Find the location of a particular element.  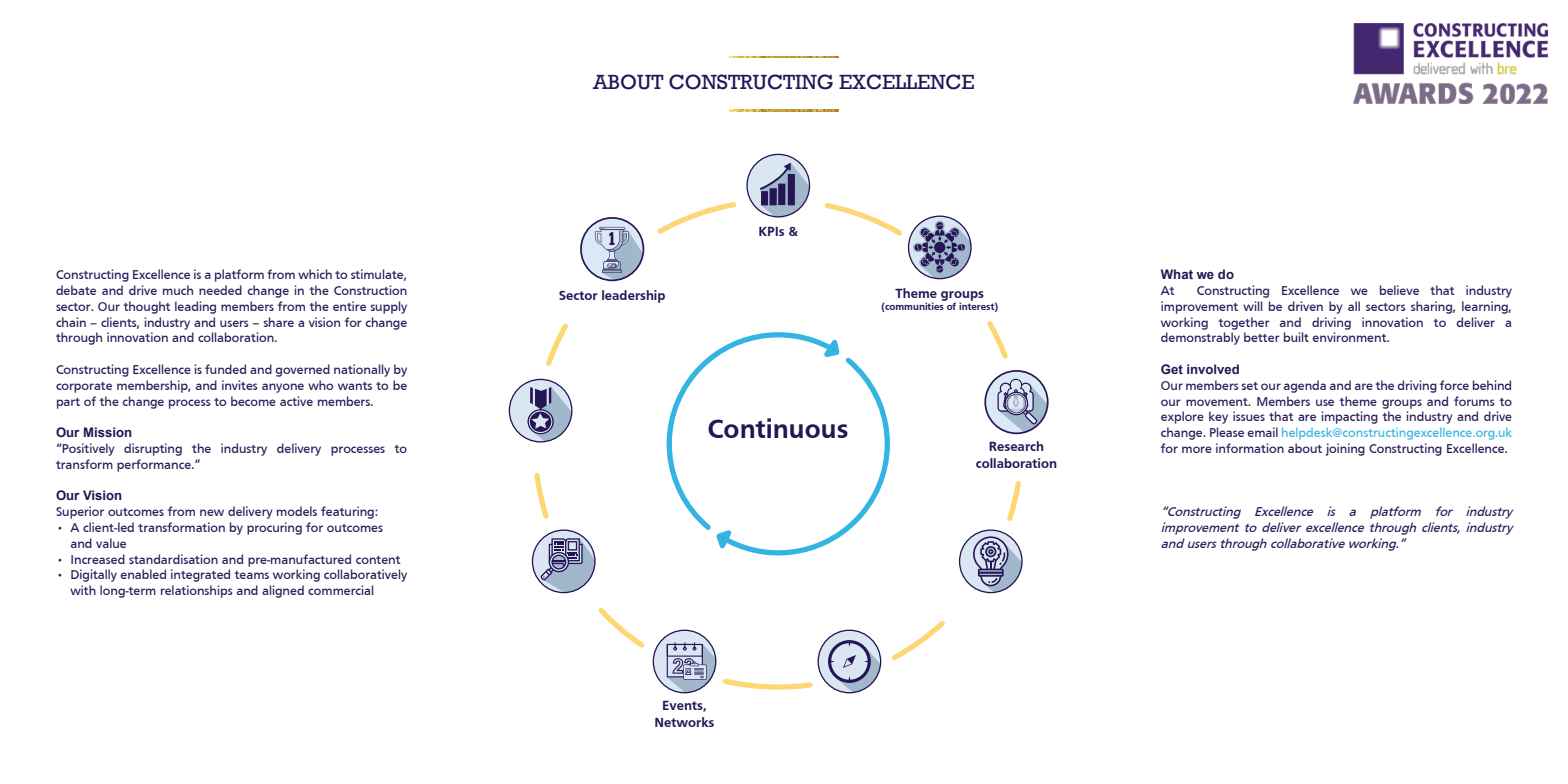

needed is located at coordinates (220, 290).
